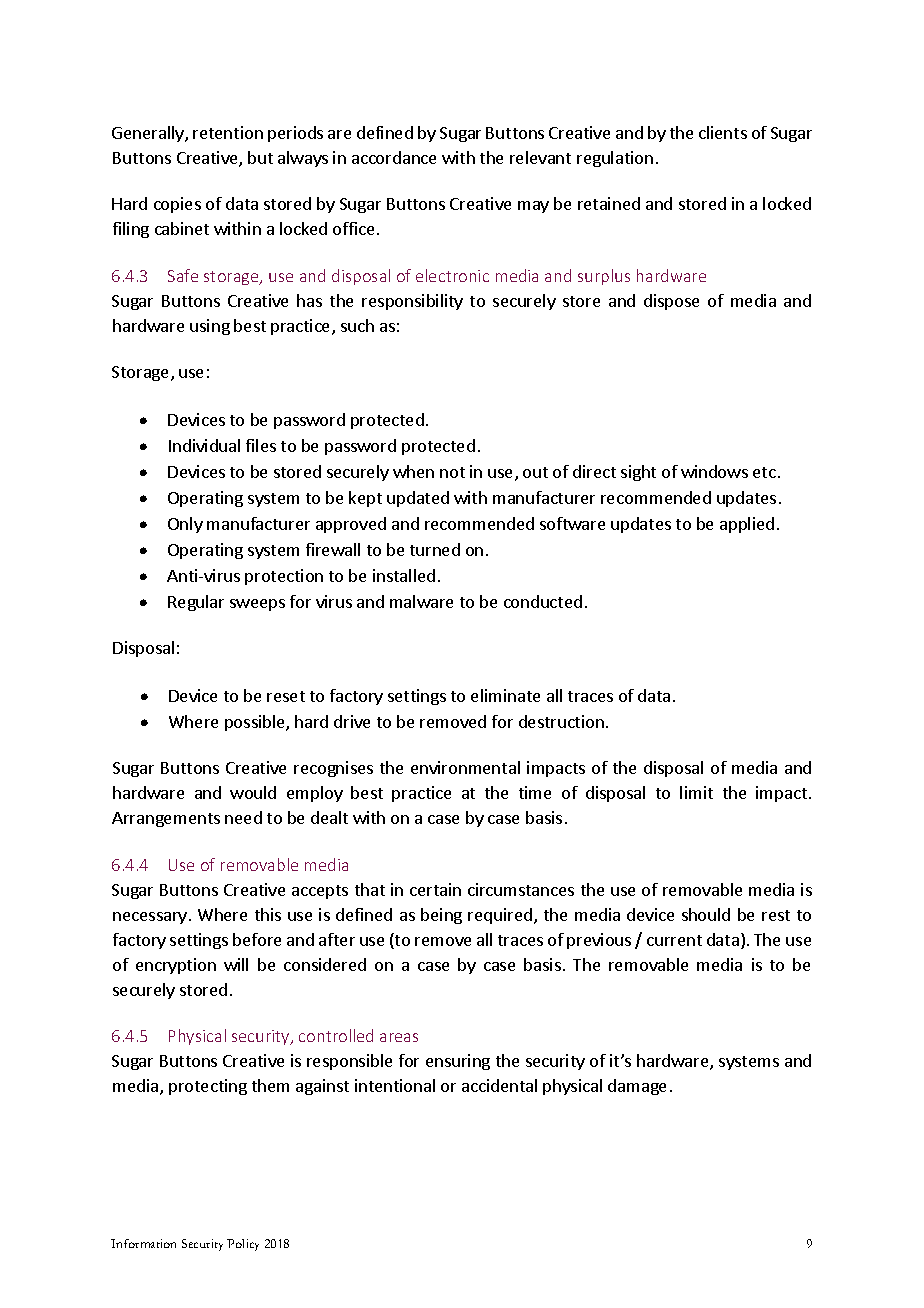 The height and width of the page is (1308, 924). What do you see at coordinates (185, 525) in the page?
I see `Only` at bounding box center [185, 525].
